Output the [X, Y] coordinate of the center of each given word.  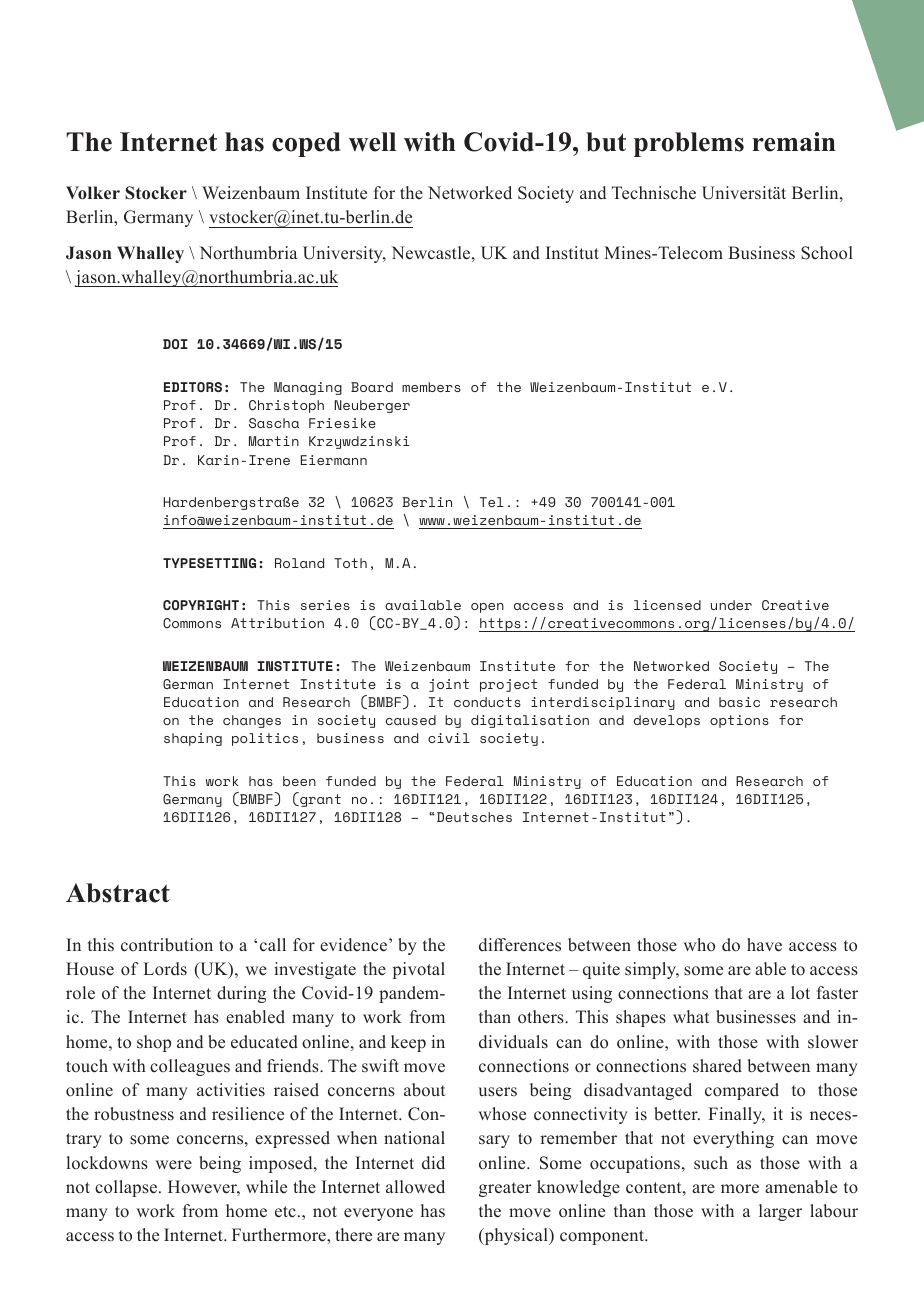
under [731, 605]
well [372, 142]
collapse [126, 1188]
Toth [350, 563]
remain [794, 142]
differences [520, 945]
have [764, 945]
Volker [93, 193]
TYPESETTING [209, 563]
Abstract [118, 893]
